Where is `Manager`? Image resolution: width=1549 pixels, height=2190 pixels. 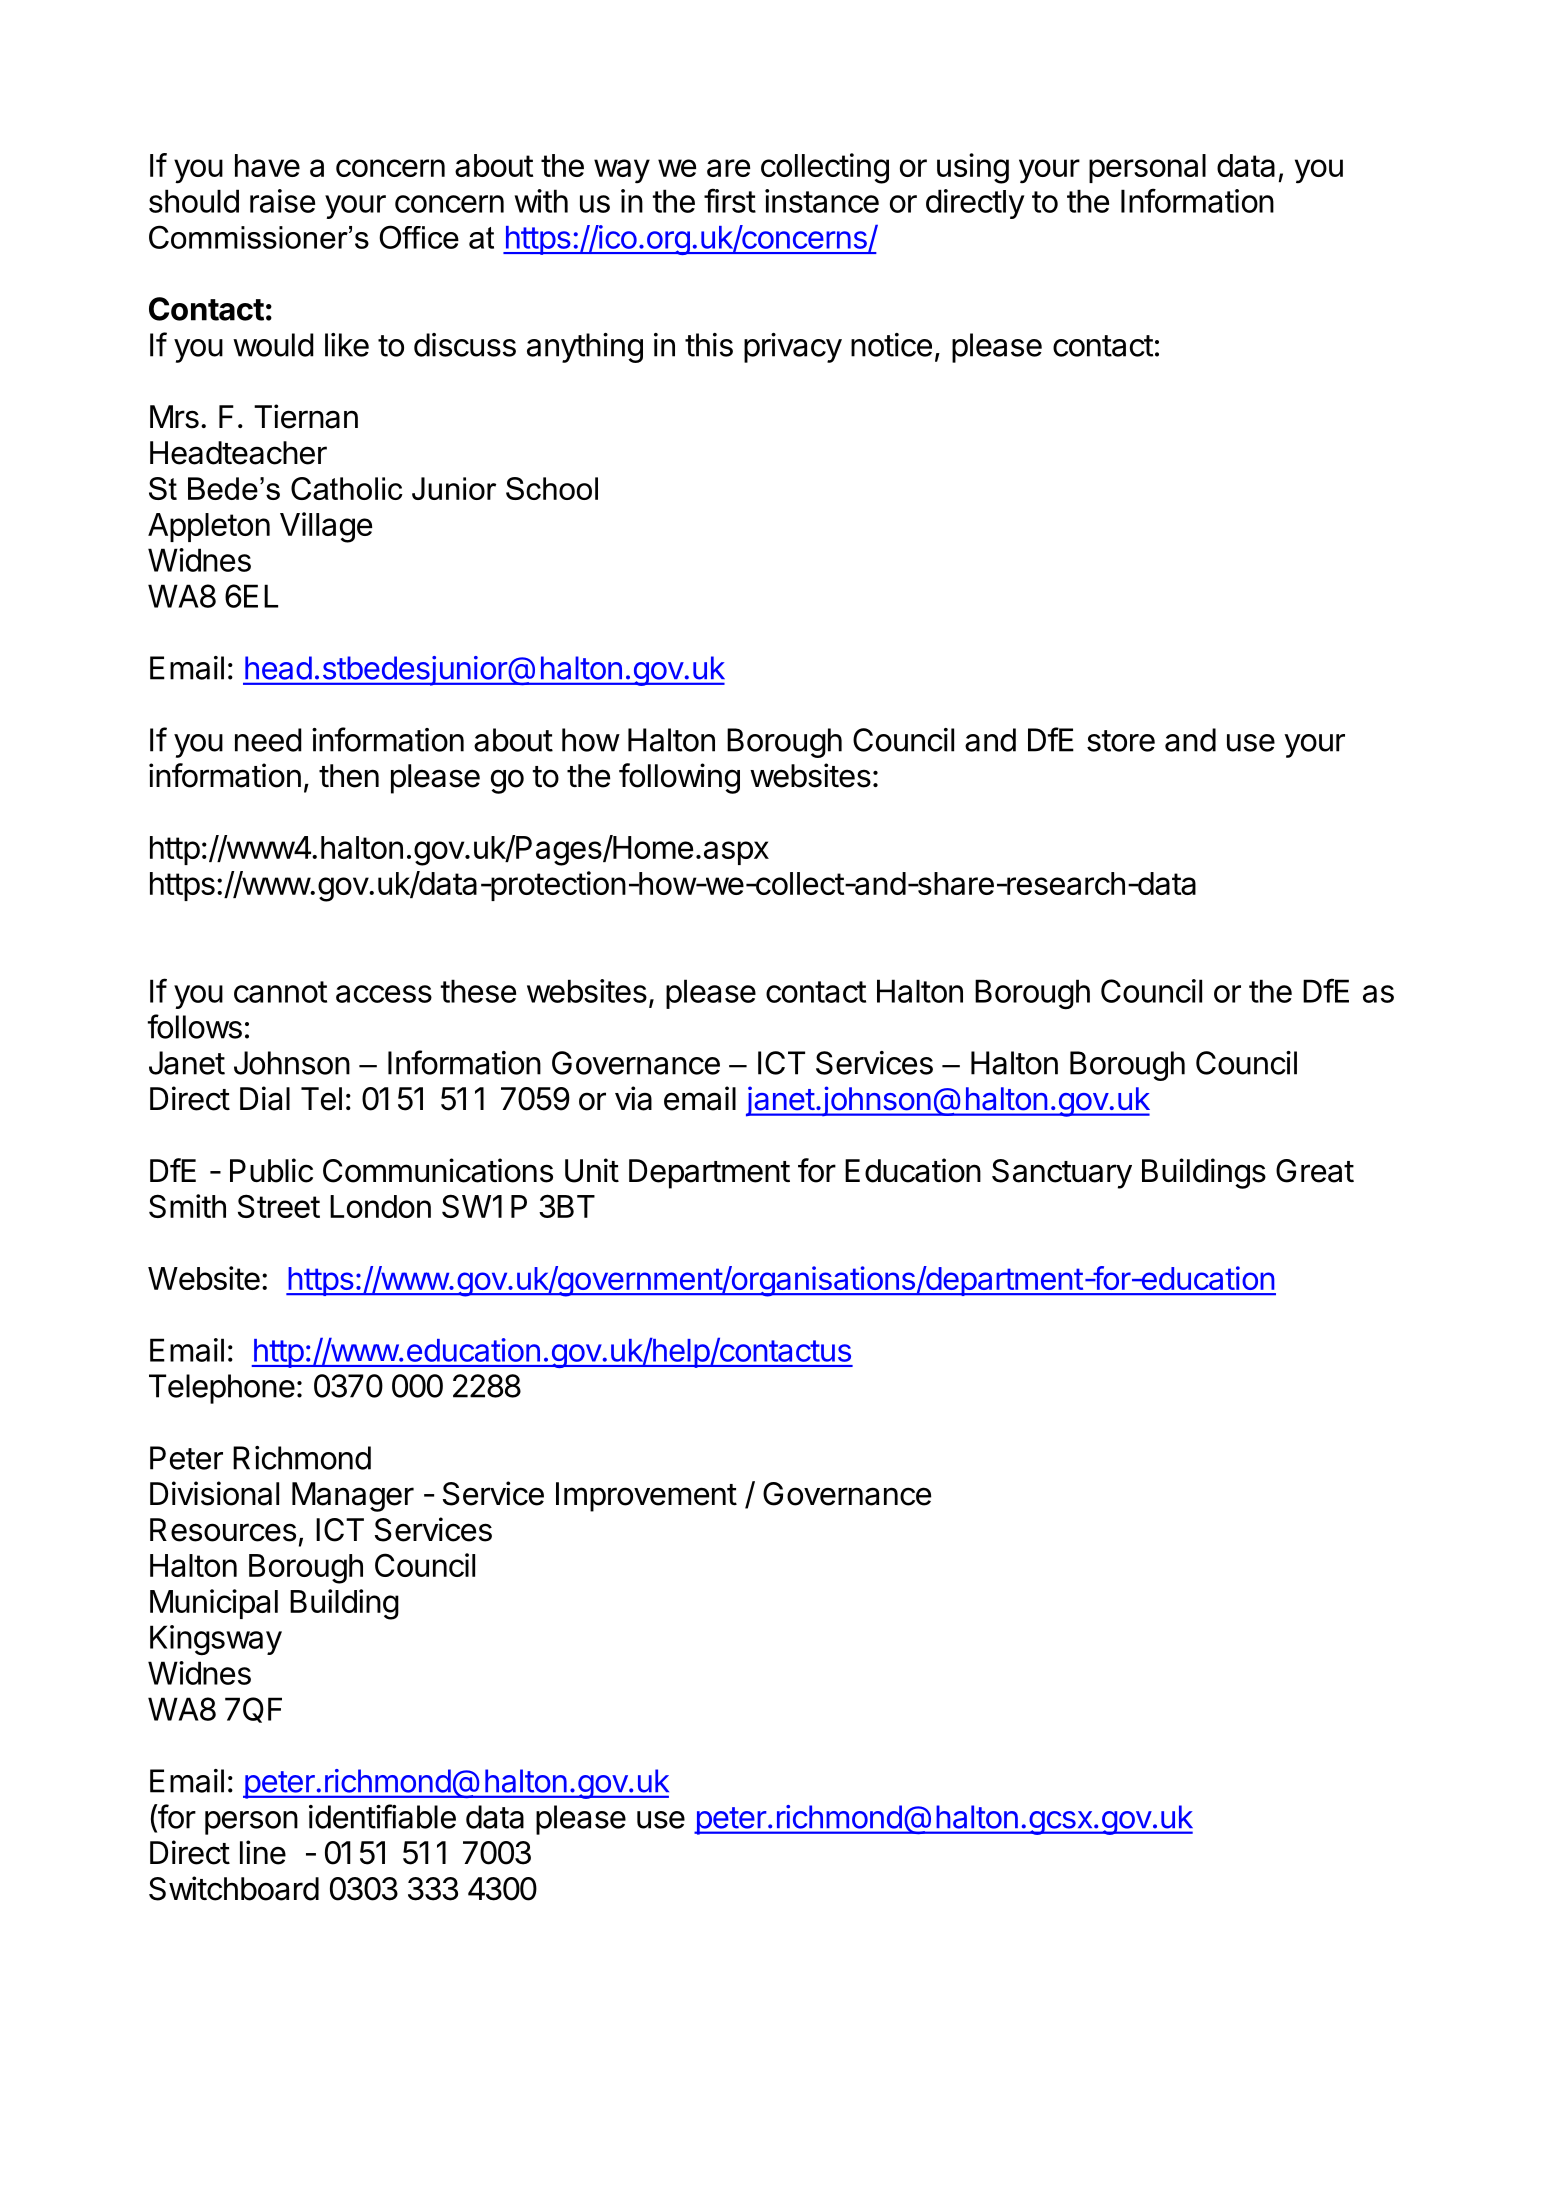
Manager is located at coordinates (353, 1497).
